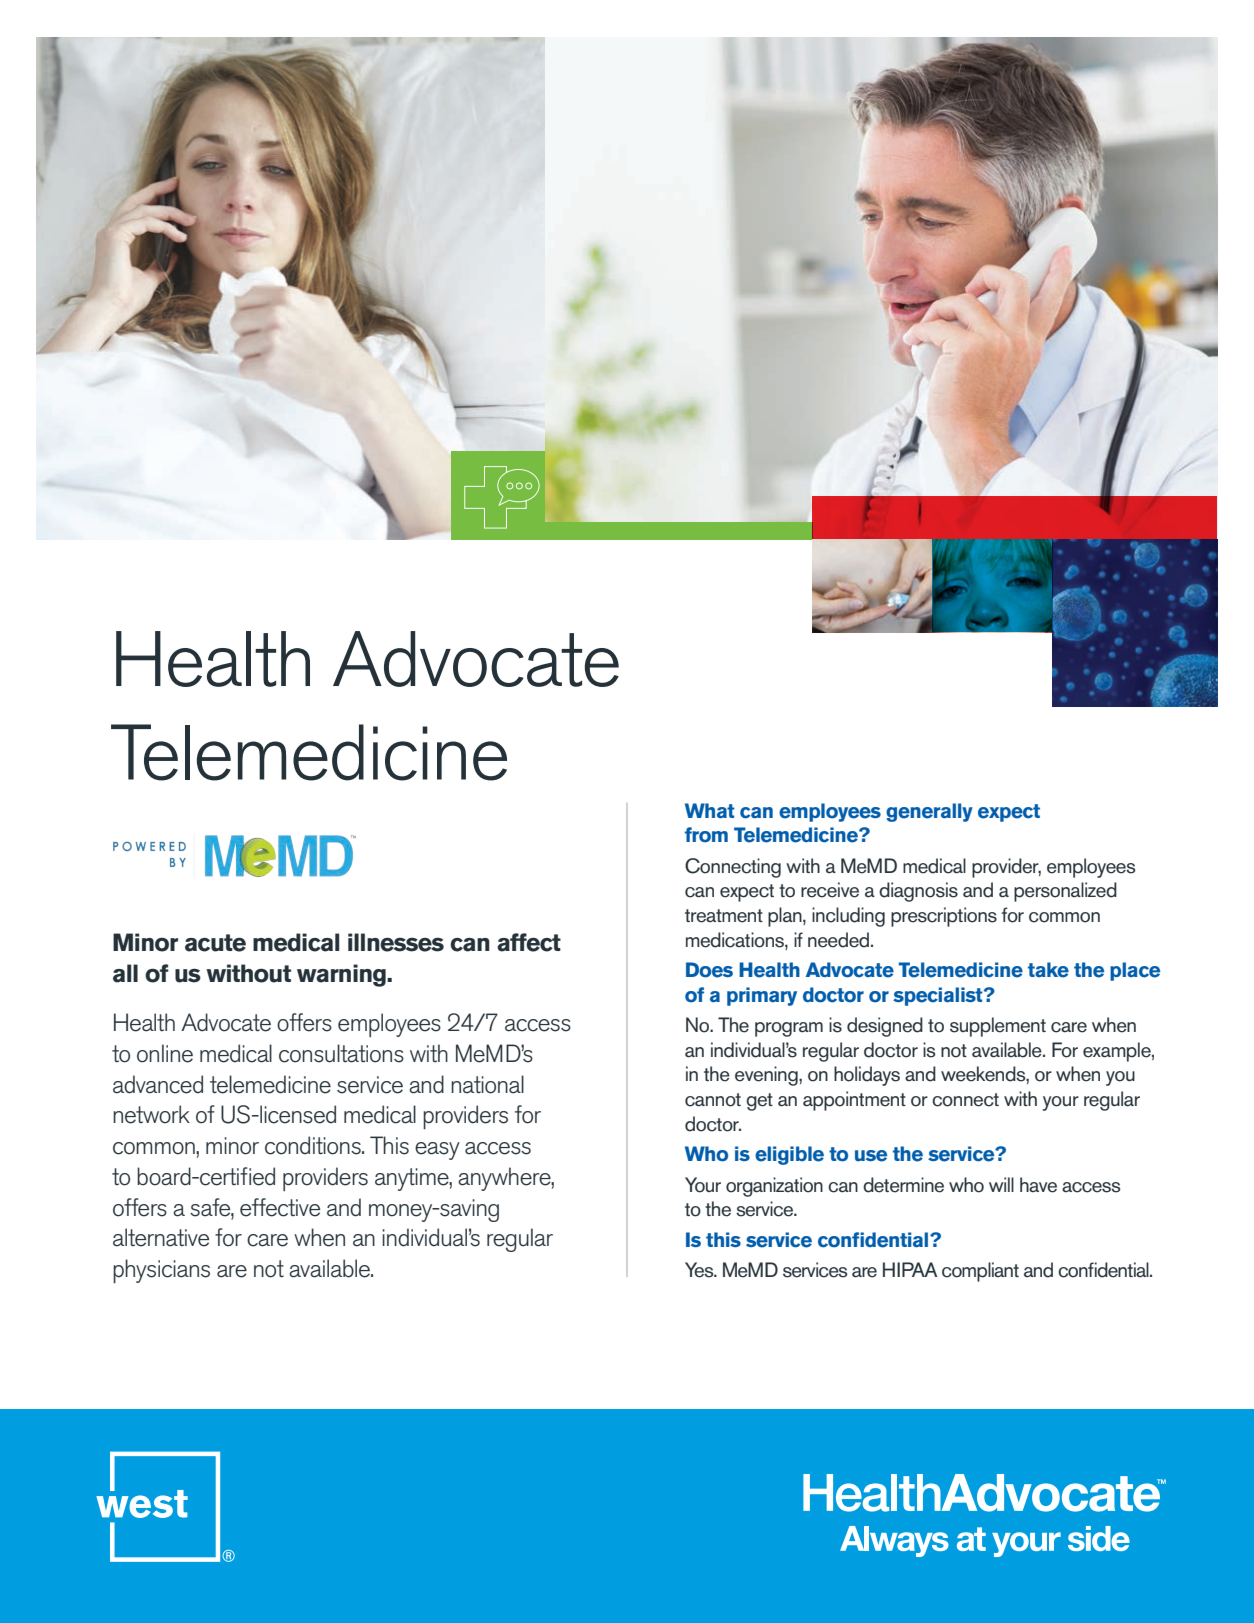  Describe the element at coordinates (929, 812) in the screenshot. I see `generally` at that location.
